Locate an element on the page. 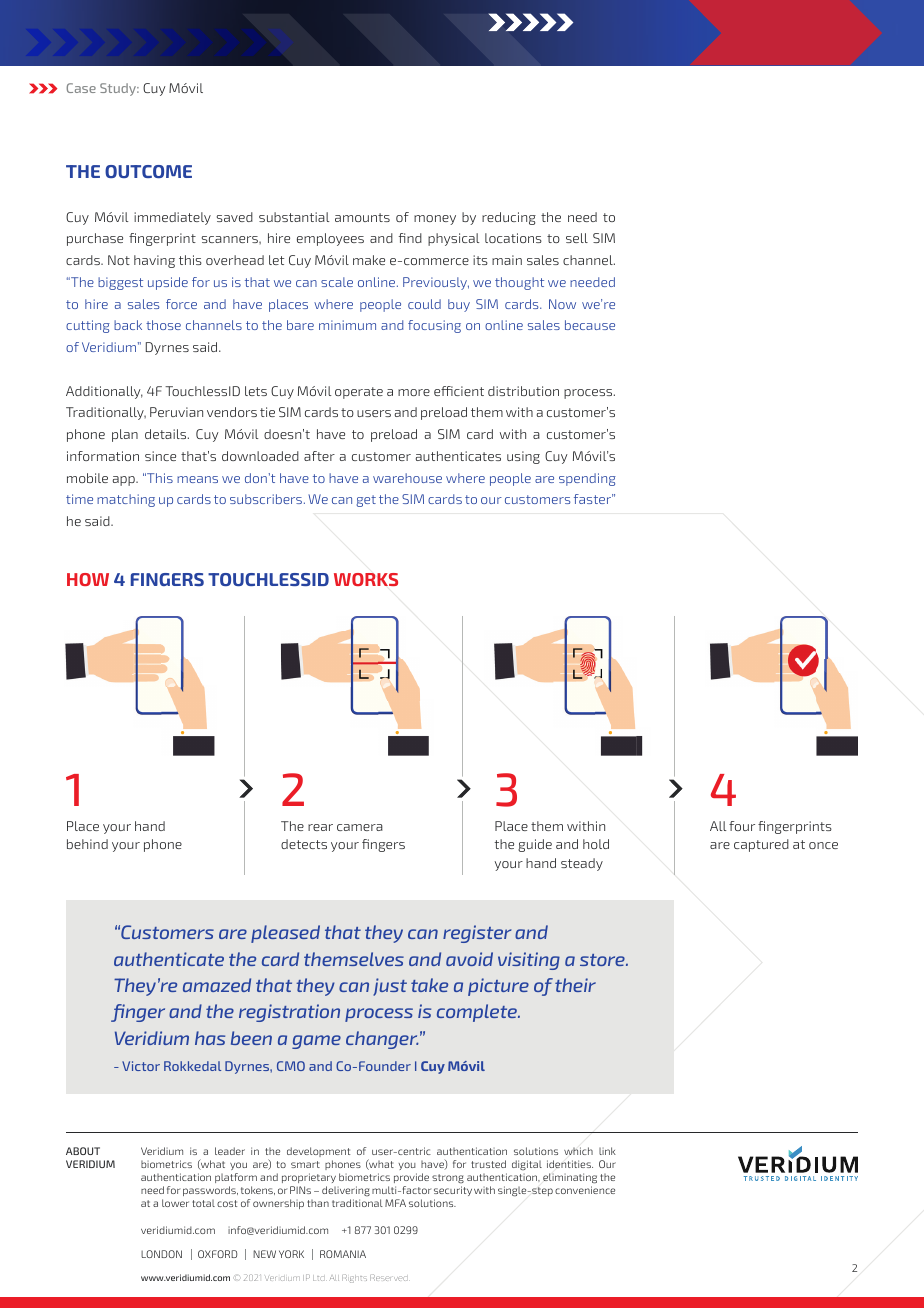 This document has width=924, height=1308. amazed is located at coordinates (217, 985).
